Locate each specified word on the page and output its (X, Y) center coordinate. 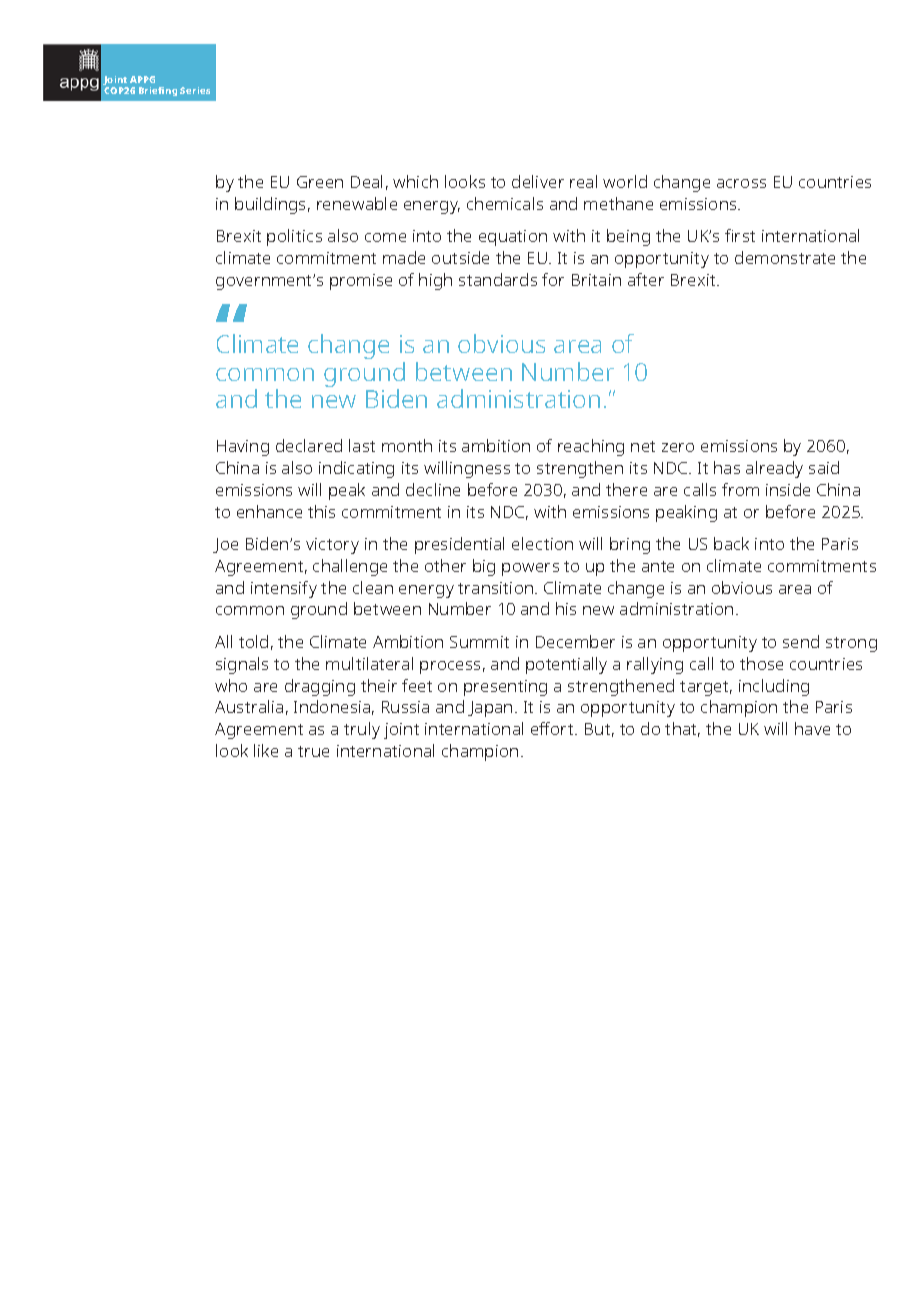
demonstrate (785, 257)
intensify (284, 589)
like (266, 750)
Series (195, 90)
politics (294, 237)
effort (553, 728)
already (774, 469)
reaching (591, 447)
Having (243, 448)
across (741, 183)
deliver (538, 181)
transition (497, 588)
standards (498, 279)
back (731, 543)
